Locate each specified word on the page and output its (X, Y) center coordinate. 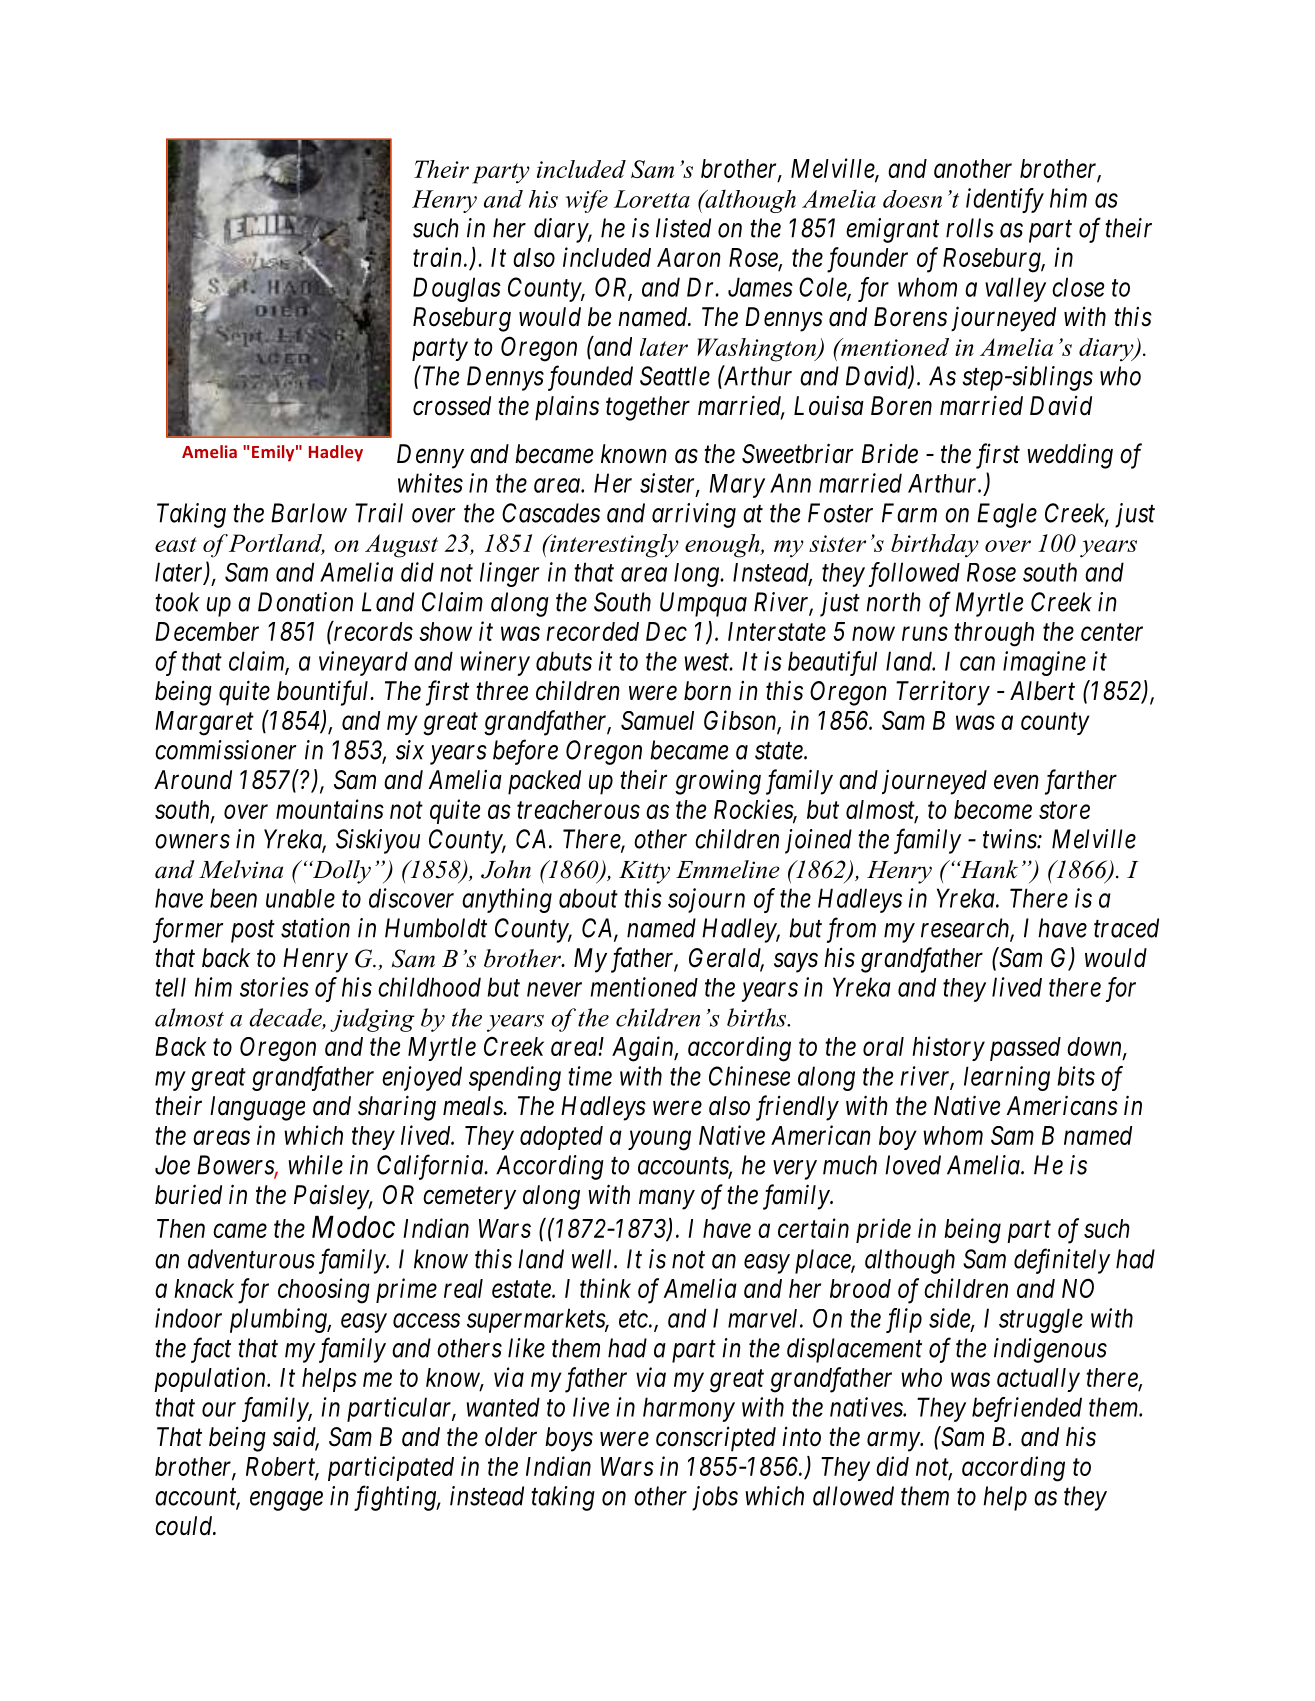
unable (300, 898)
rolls (970, 228)
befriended (1027, 1409)
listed (683, 228)
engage (286, 1501)
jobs (715, 1498)
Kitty (644, 872)
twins (1010, 839)
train (439, 257)
